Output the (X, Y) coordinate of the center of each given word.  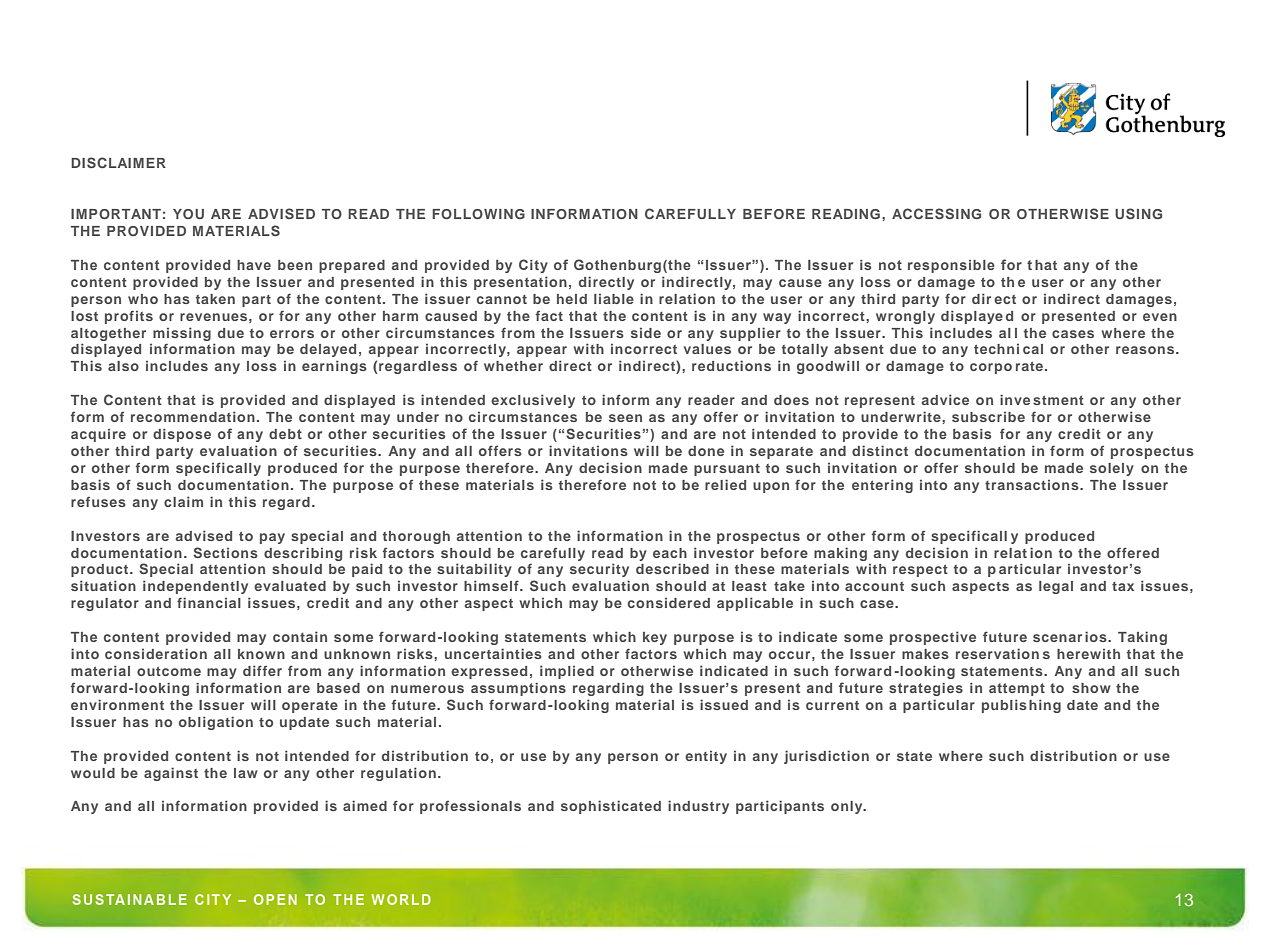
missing (182, 334)
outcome (169, 671)
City (533, 266)
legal (1056, 587)
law (246, 773)
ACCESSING (936, 213)
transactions (1033, 485)
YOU (188, 214)
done (706, 451)
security (599, 570)
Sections (225, 552)
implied (567, 672)
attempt (1017, 689)
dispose (182, 435)
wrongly (905, 317)
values (707, 349)
